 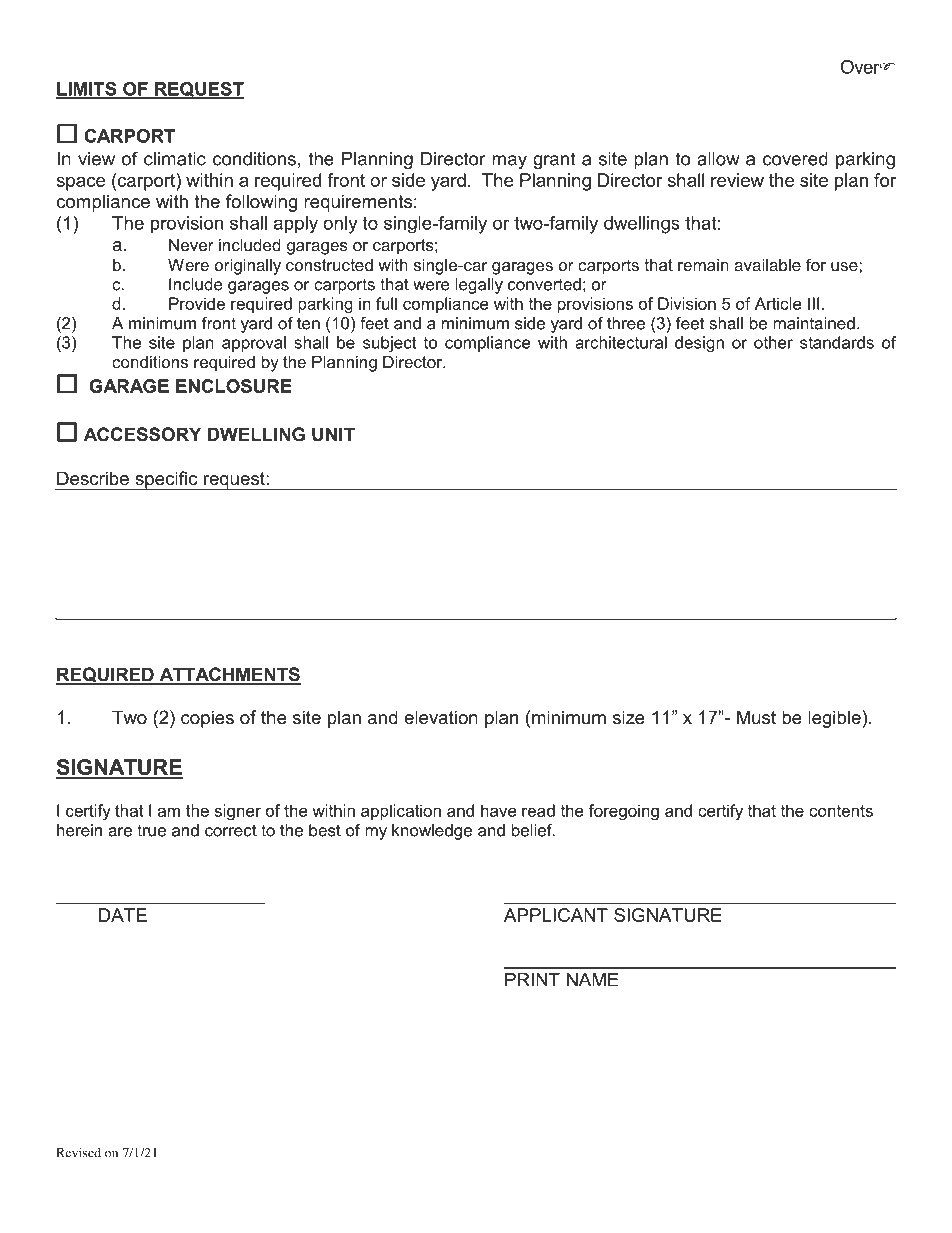 I want to click on may, so click(x=509, y=162).
